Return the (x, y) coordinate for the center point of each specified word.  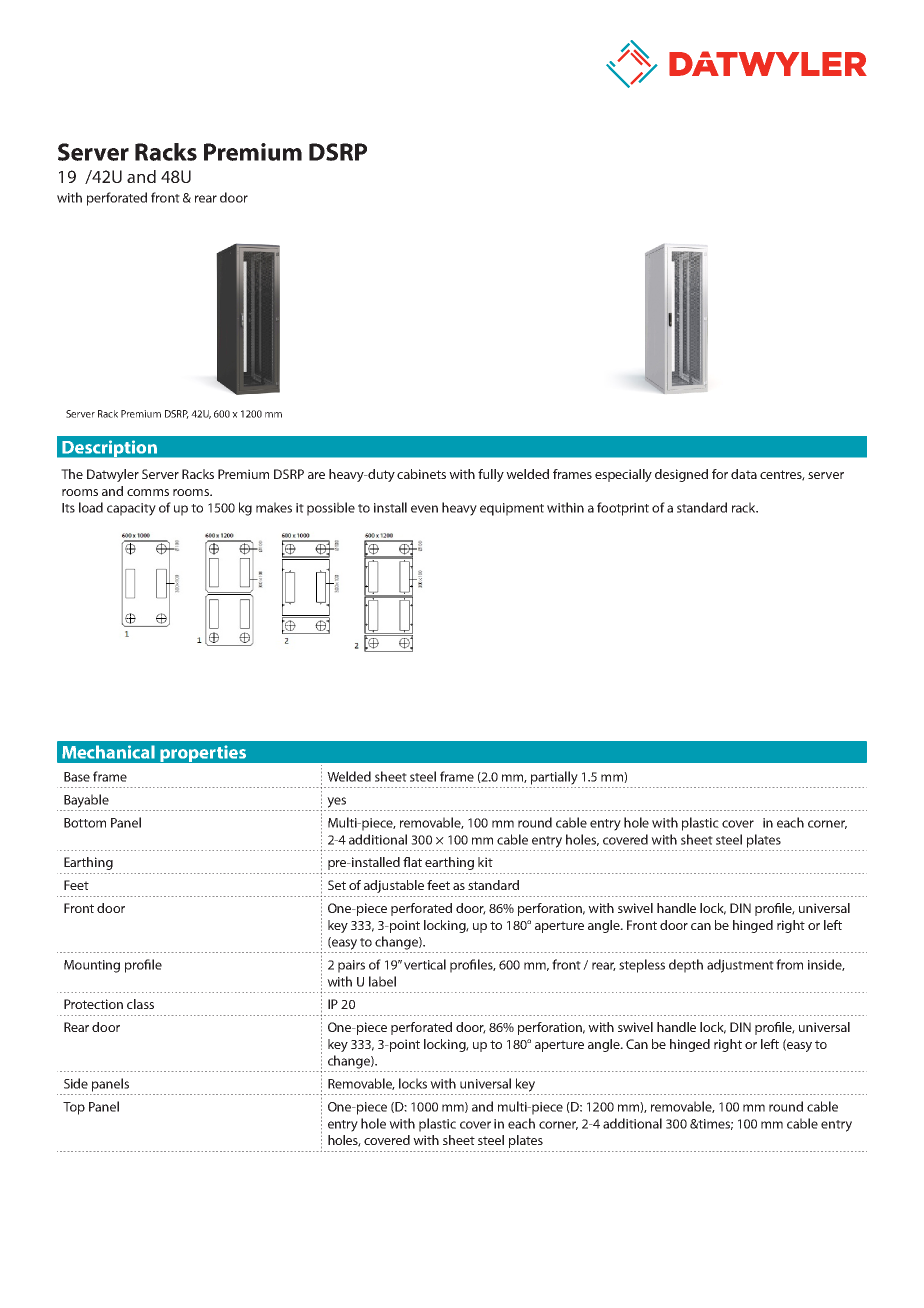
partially (554, 778)
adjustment (740, 966)
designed (681, 475)
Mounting (92, 966)
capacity (131, 509)
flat (412, 862)
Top (74, 1108)
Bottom (85, 823)
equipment (512, 509)
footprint (623, 509)
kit (485, 862)
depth (686, 966)
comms (148, 492)
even (424, 509)
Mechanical (108, 752)
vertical (425, 964)
